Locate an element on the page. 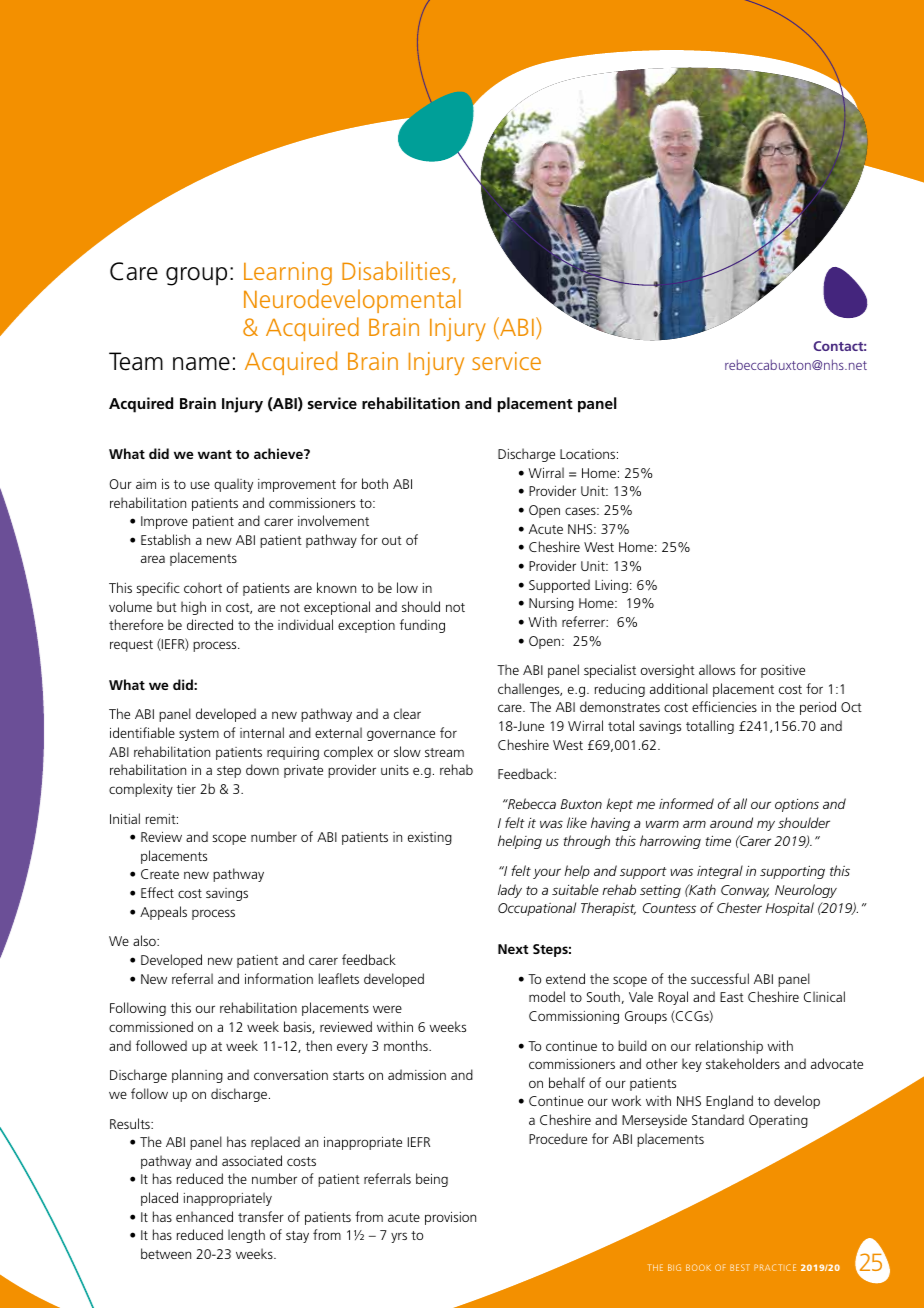  system is located at coordinates (199, 735).
